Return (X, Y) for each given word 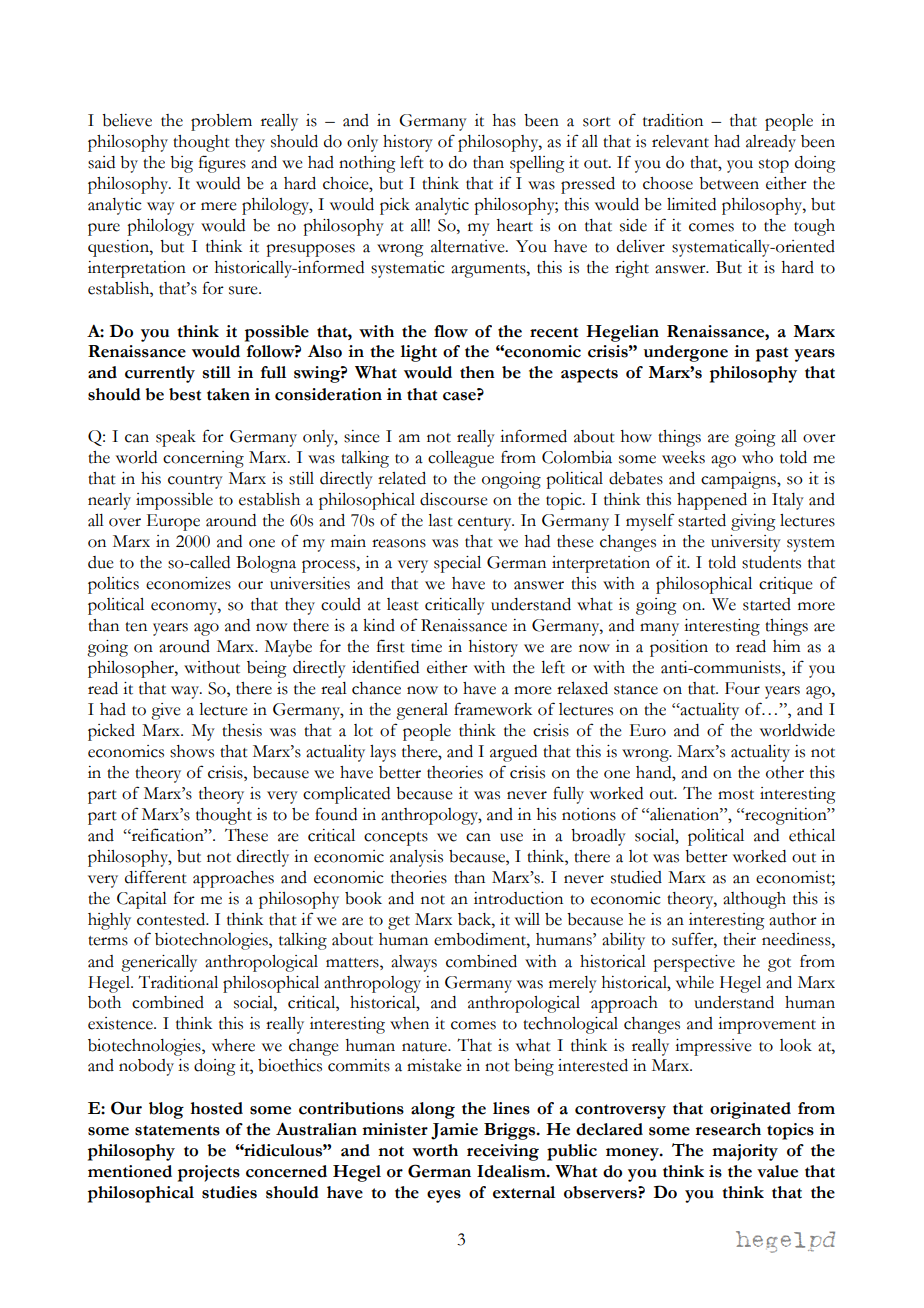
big (181, 164)
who (757, 457)
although (754, 900)
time (426, 646)
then (477, 372)
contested (172, 919)
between (729, 183)
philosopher (132, 669)
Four (742, 688)
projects (209, 1173)
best (185, 394)
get (399, 923)
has (504, 120)
